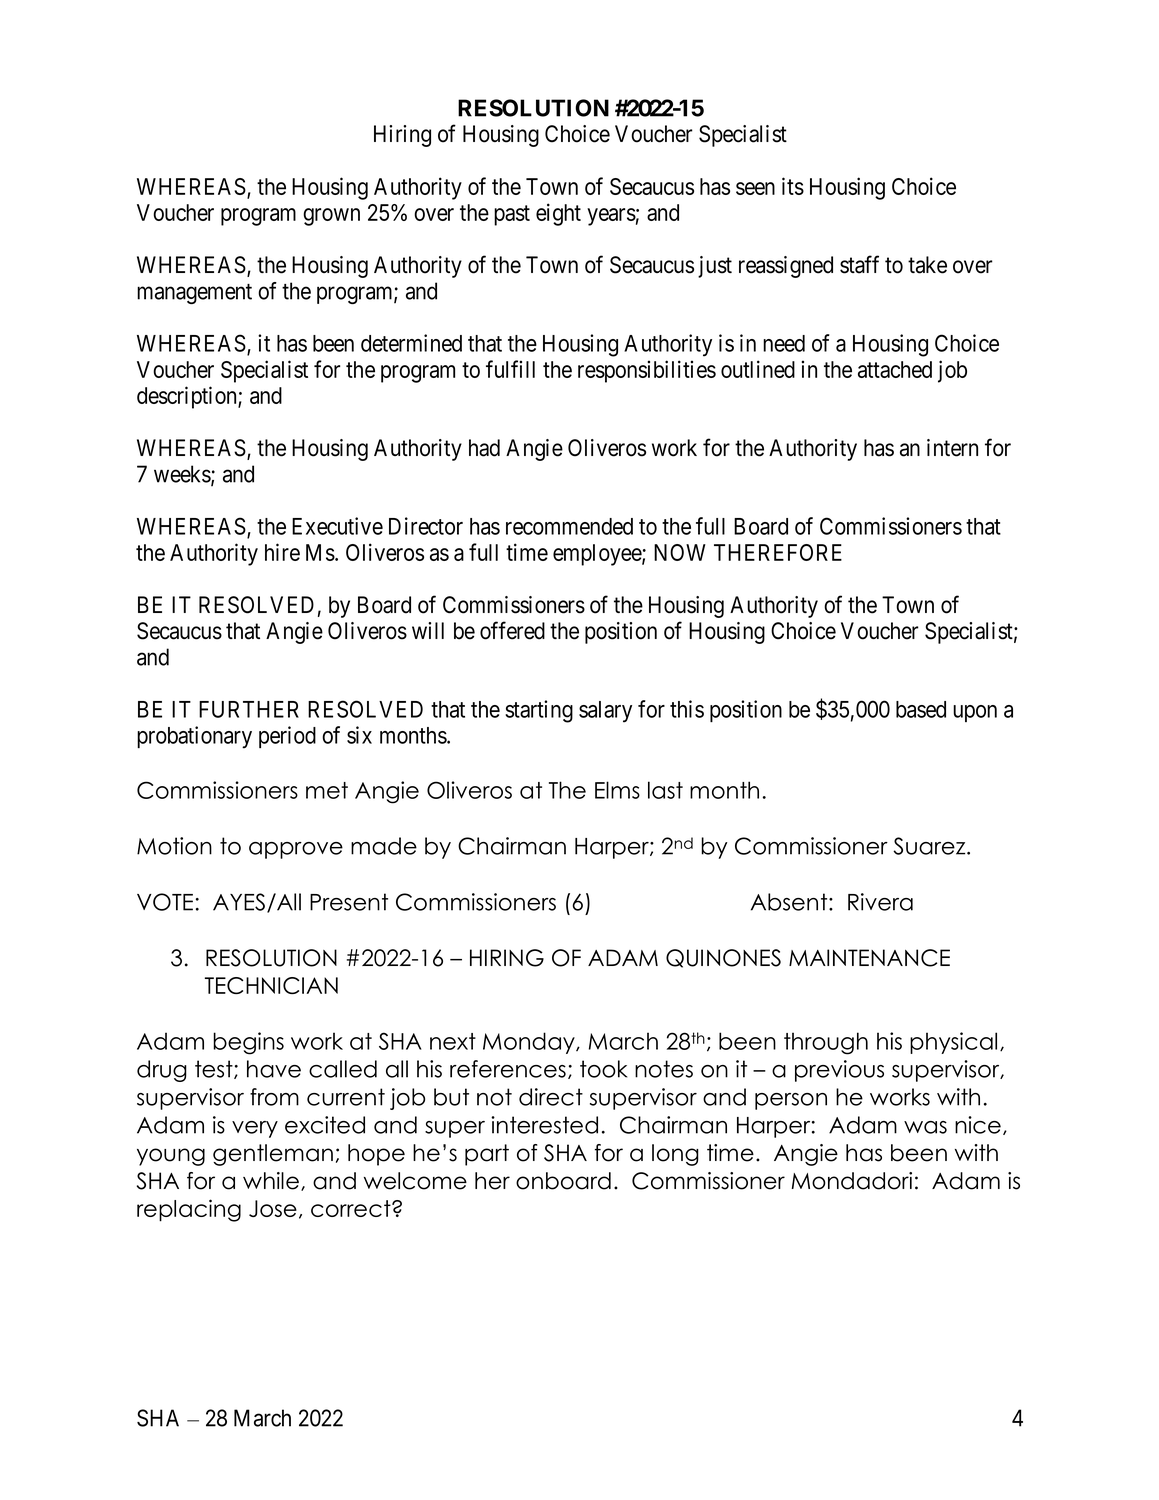 Image resolution: width=1159 pixels, height=1500 pixels. What do you see at coordinates (331, 217) in the image?
I see `grown` at bounding box center [331, 217].
